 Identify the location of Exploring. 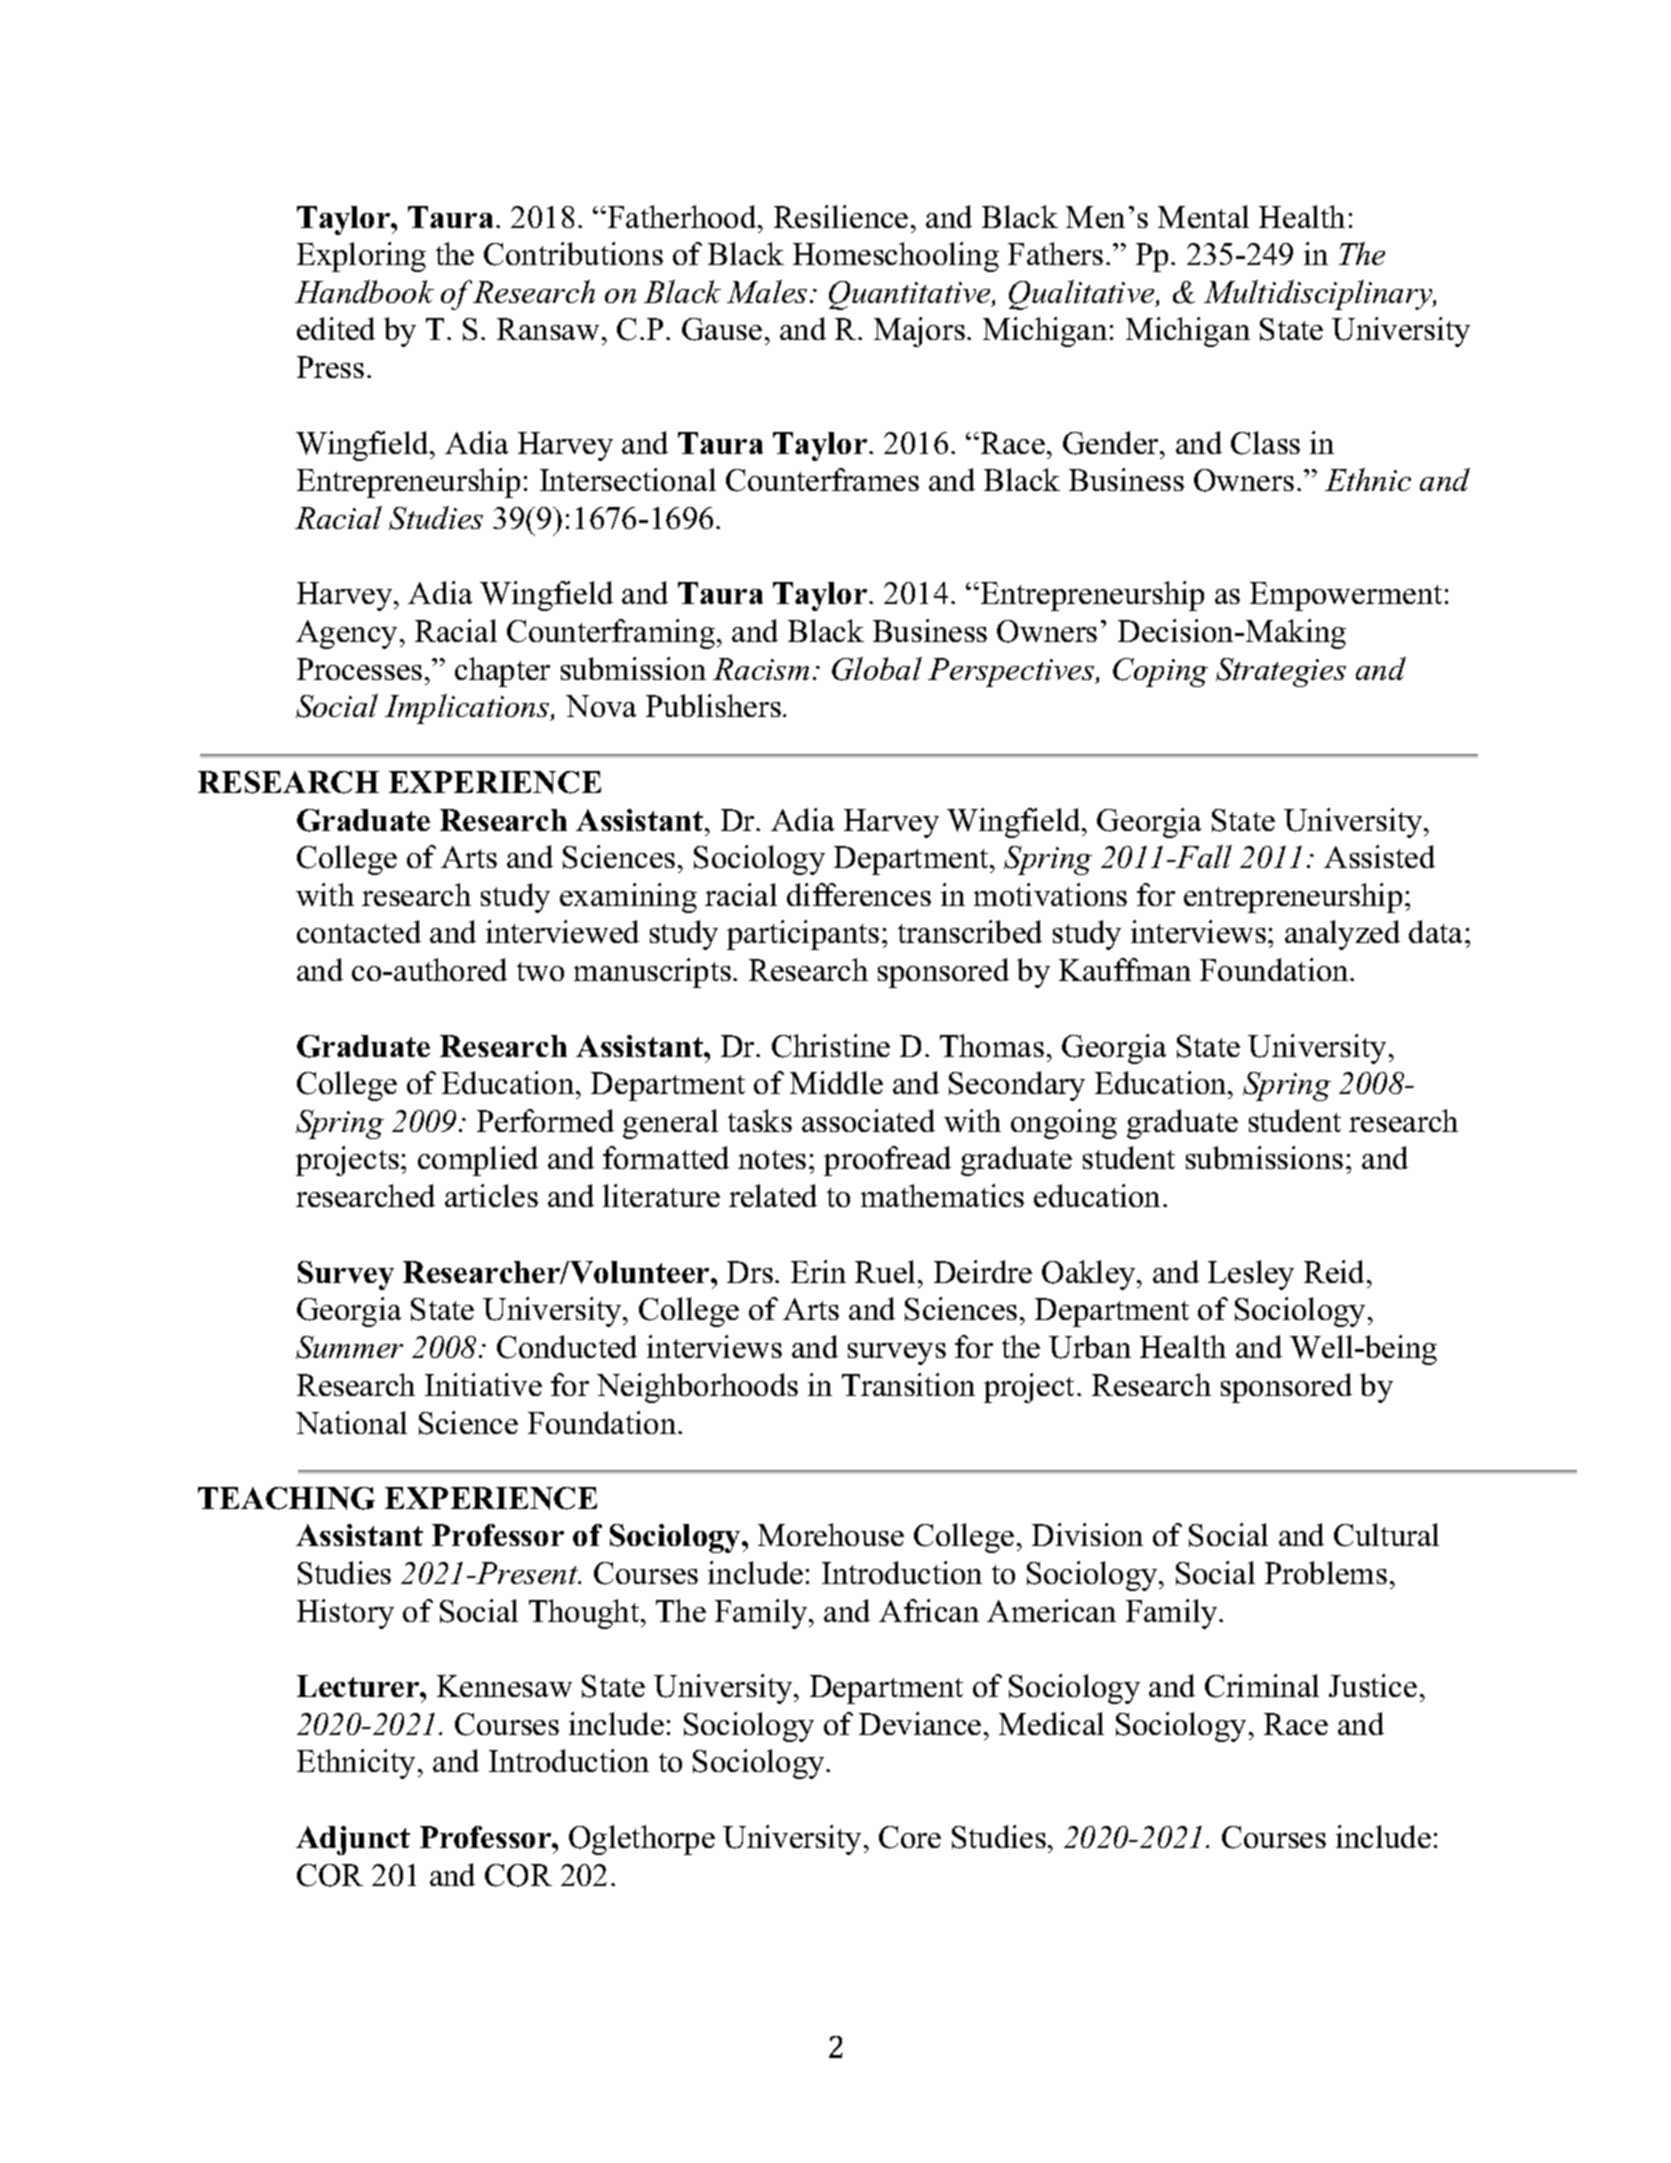
(361, 257).
